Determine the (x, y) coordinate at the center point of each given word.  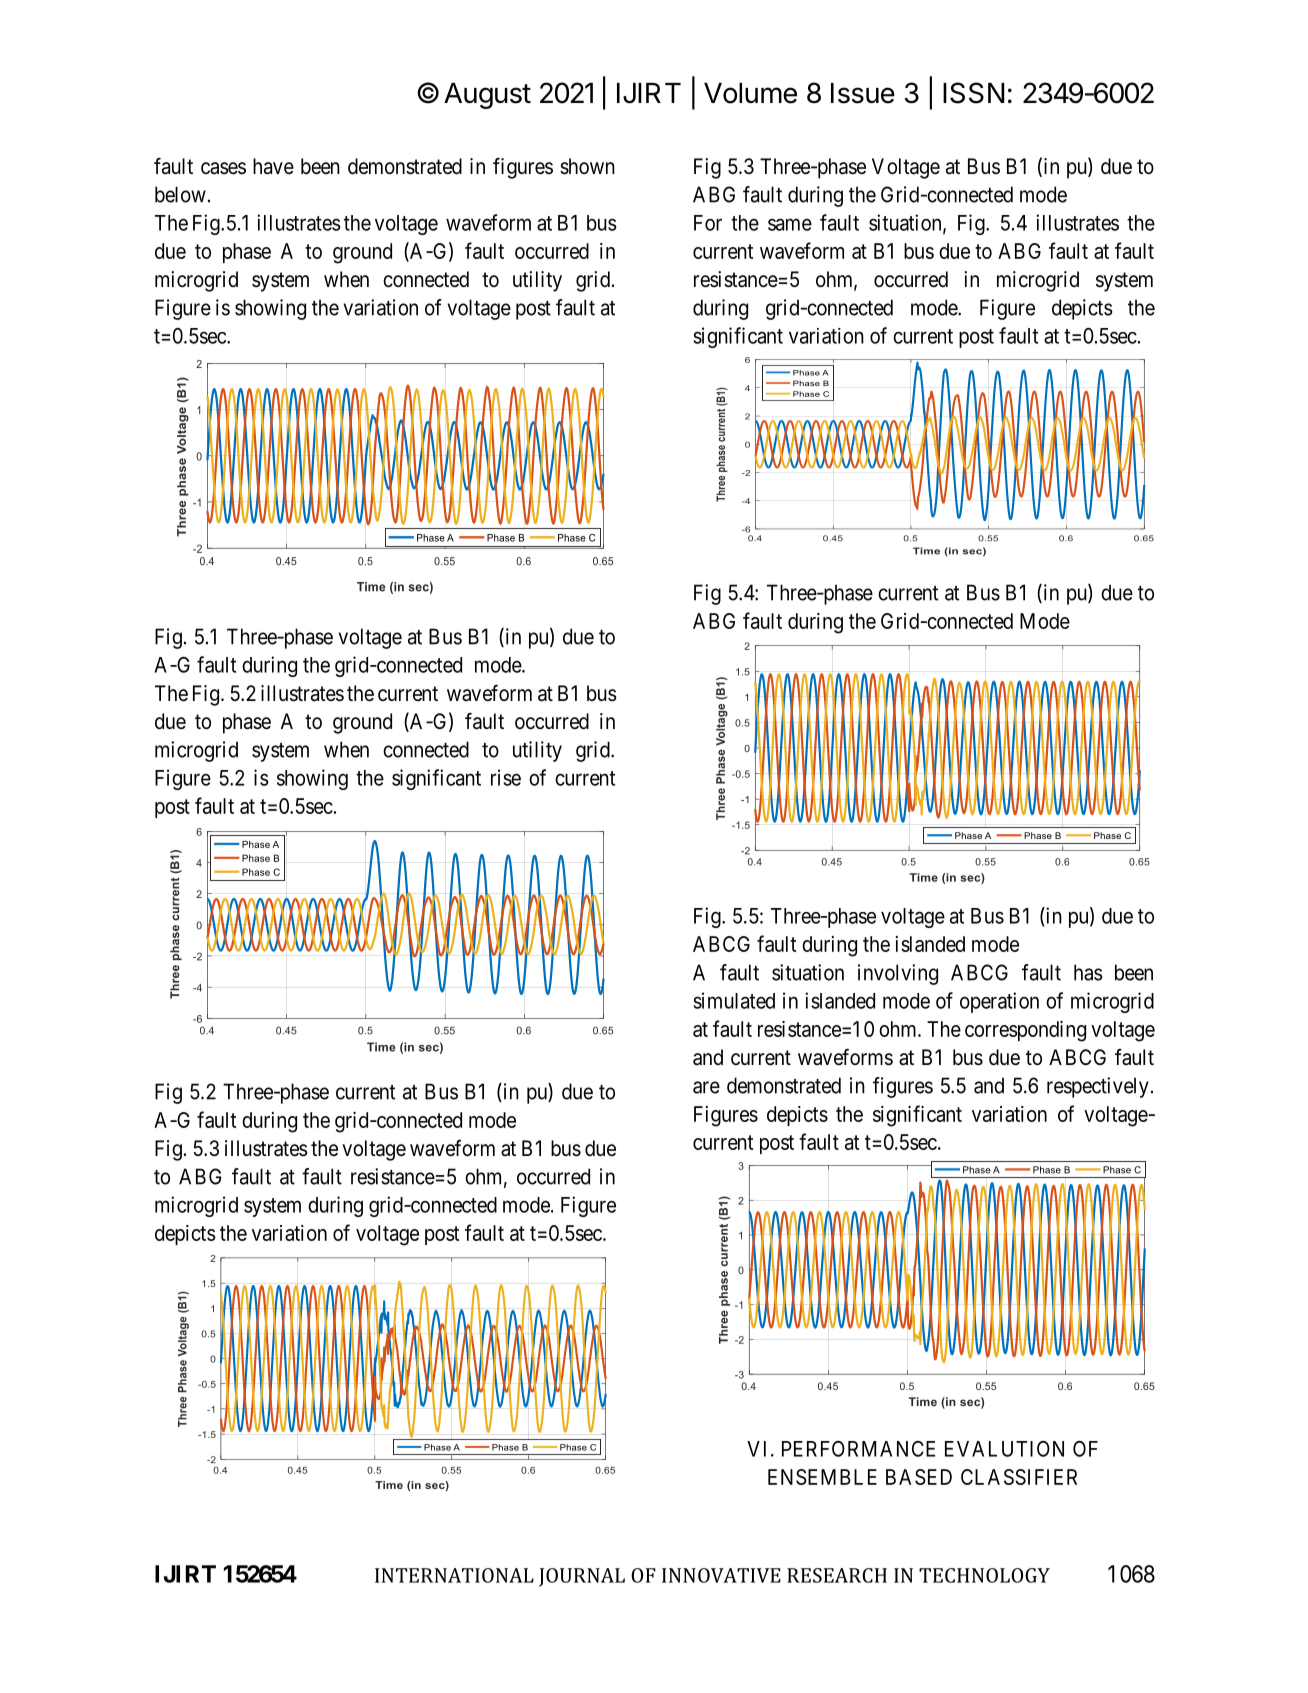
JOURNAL (582, 1577)
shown (587, 166)
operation (999, 1002)
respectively (1098, 1087)
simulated (734, 1000)
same (790, 224)
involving (898, 974)
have (273, 166)
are (706, 1087)
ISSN (973, 93)
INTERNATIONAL (454, 1575)
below (180, 194)
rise (506, 777)
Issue (863, 93)
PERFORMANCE (858, 1449)
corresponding (1025, 1031)
